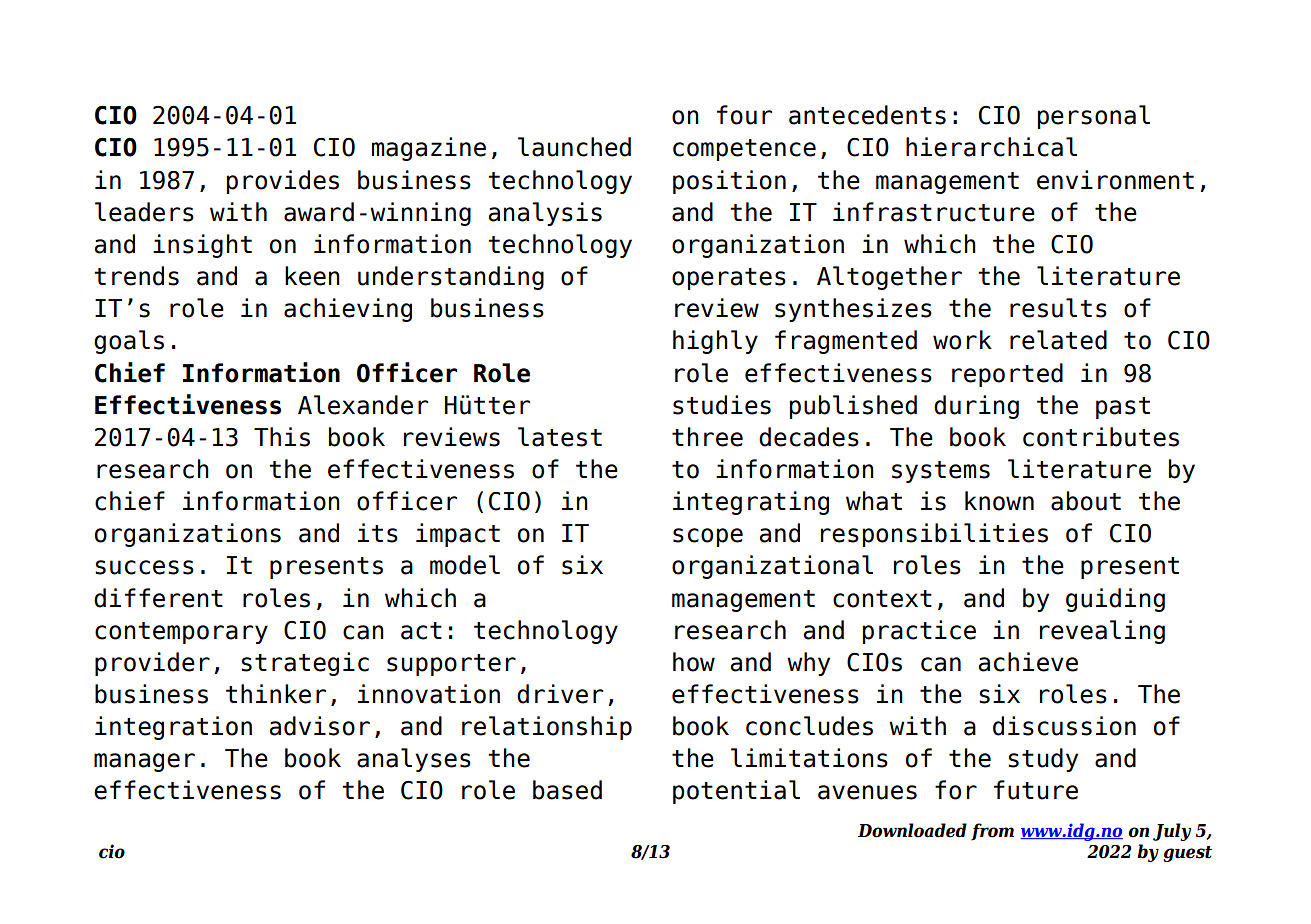  I want to click on achieving, so click(348, 310).
